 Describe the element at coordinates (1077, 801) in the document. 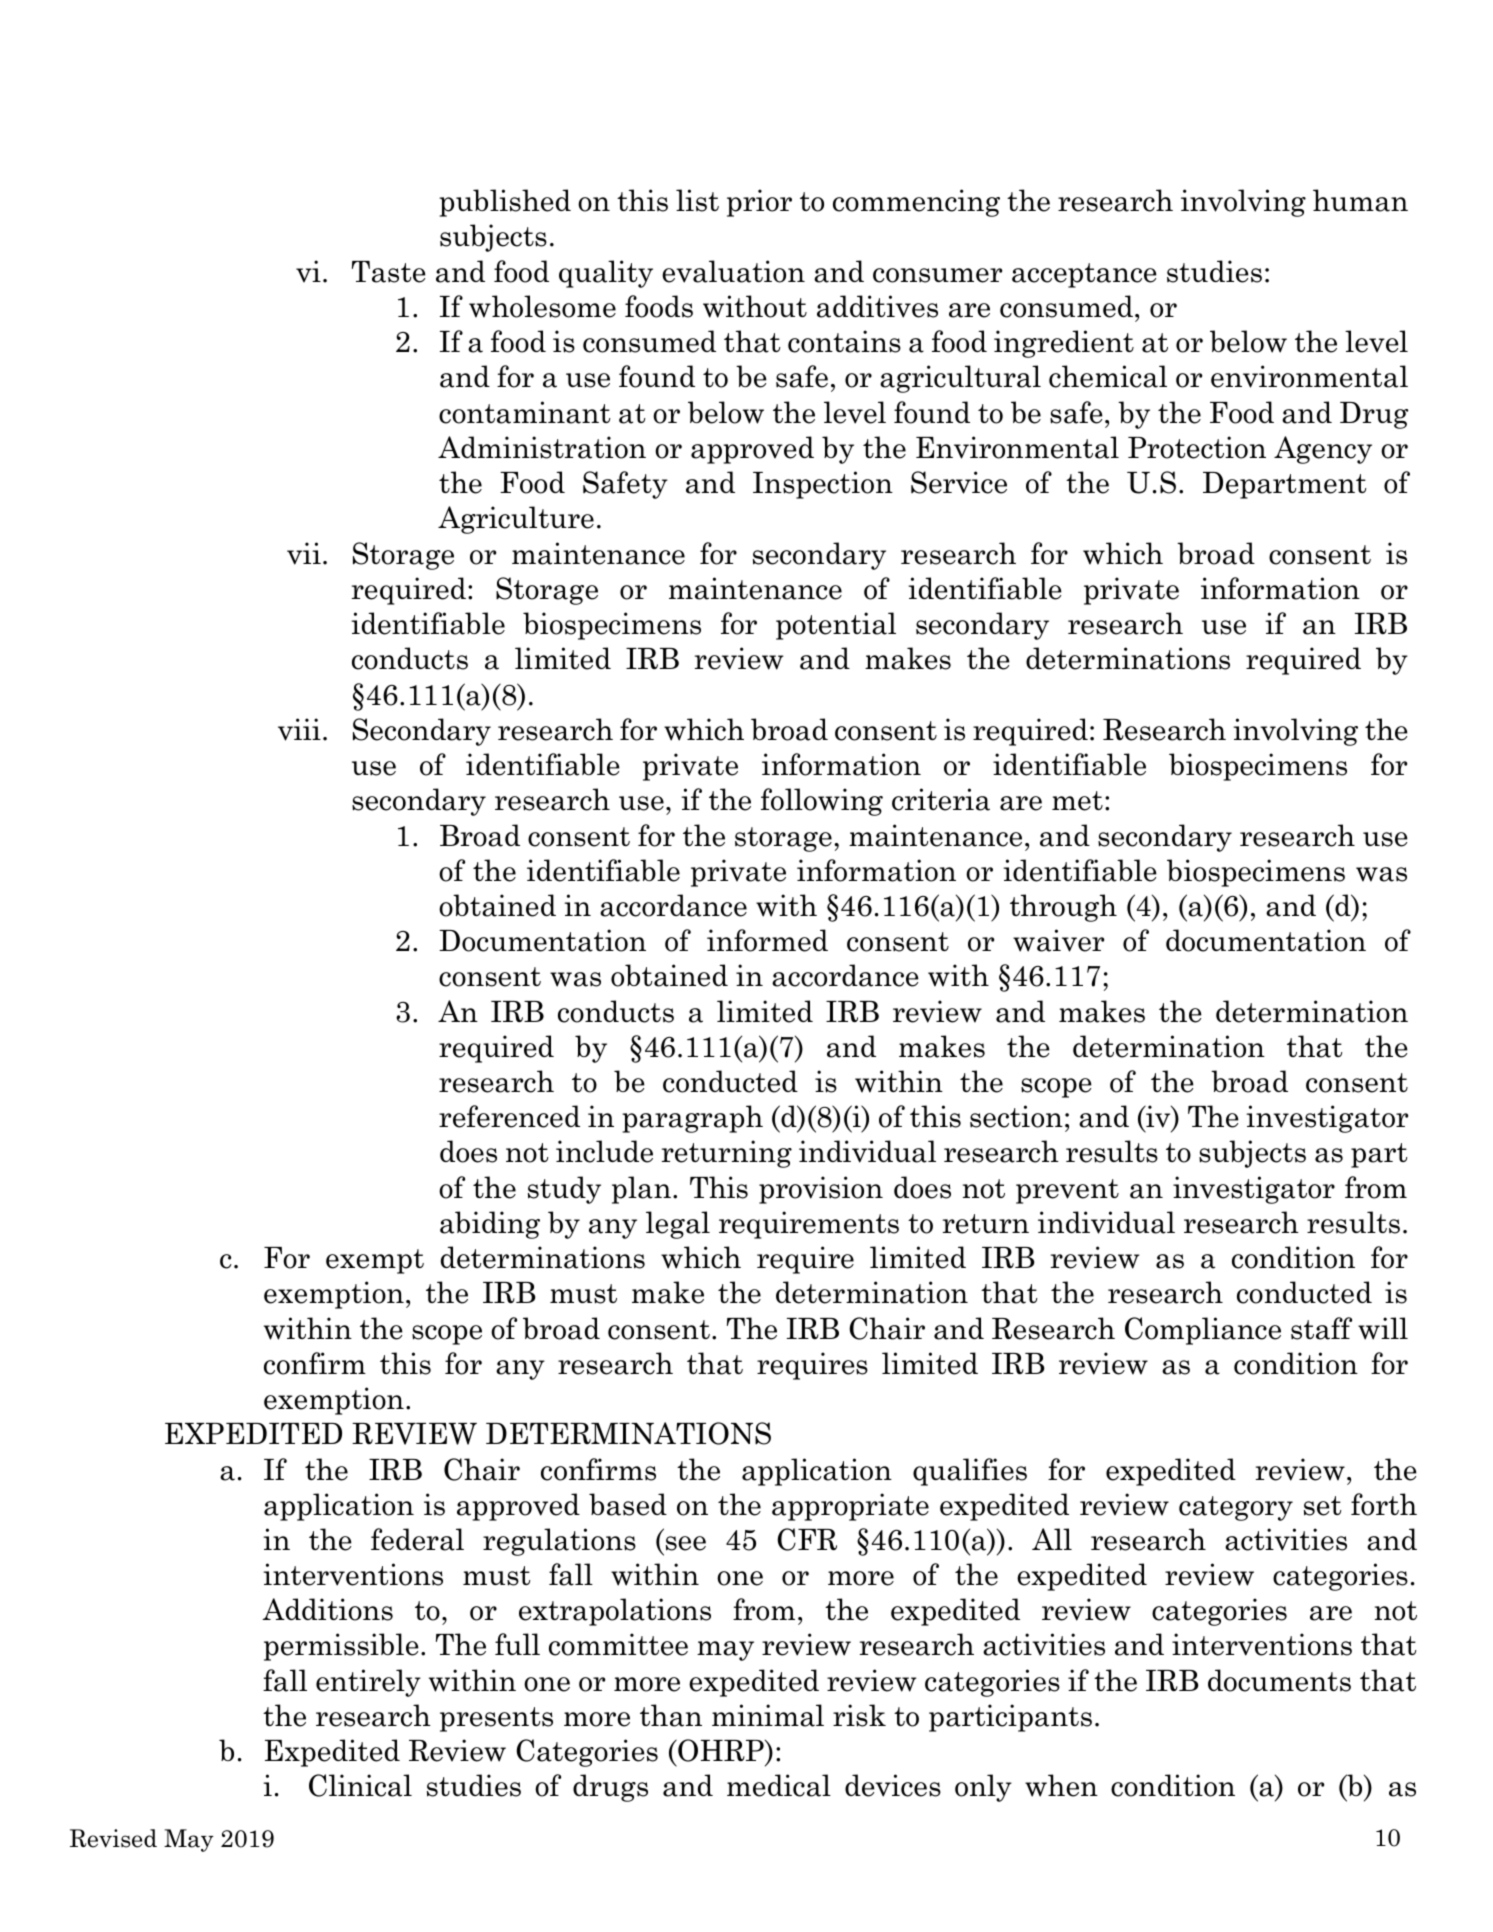

I see `met` at that location.
